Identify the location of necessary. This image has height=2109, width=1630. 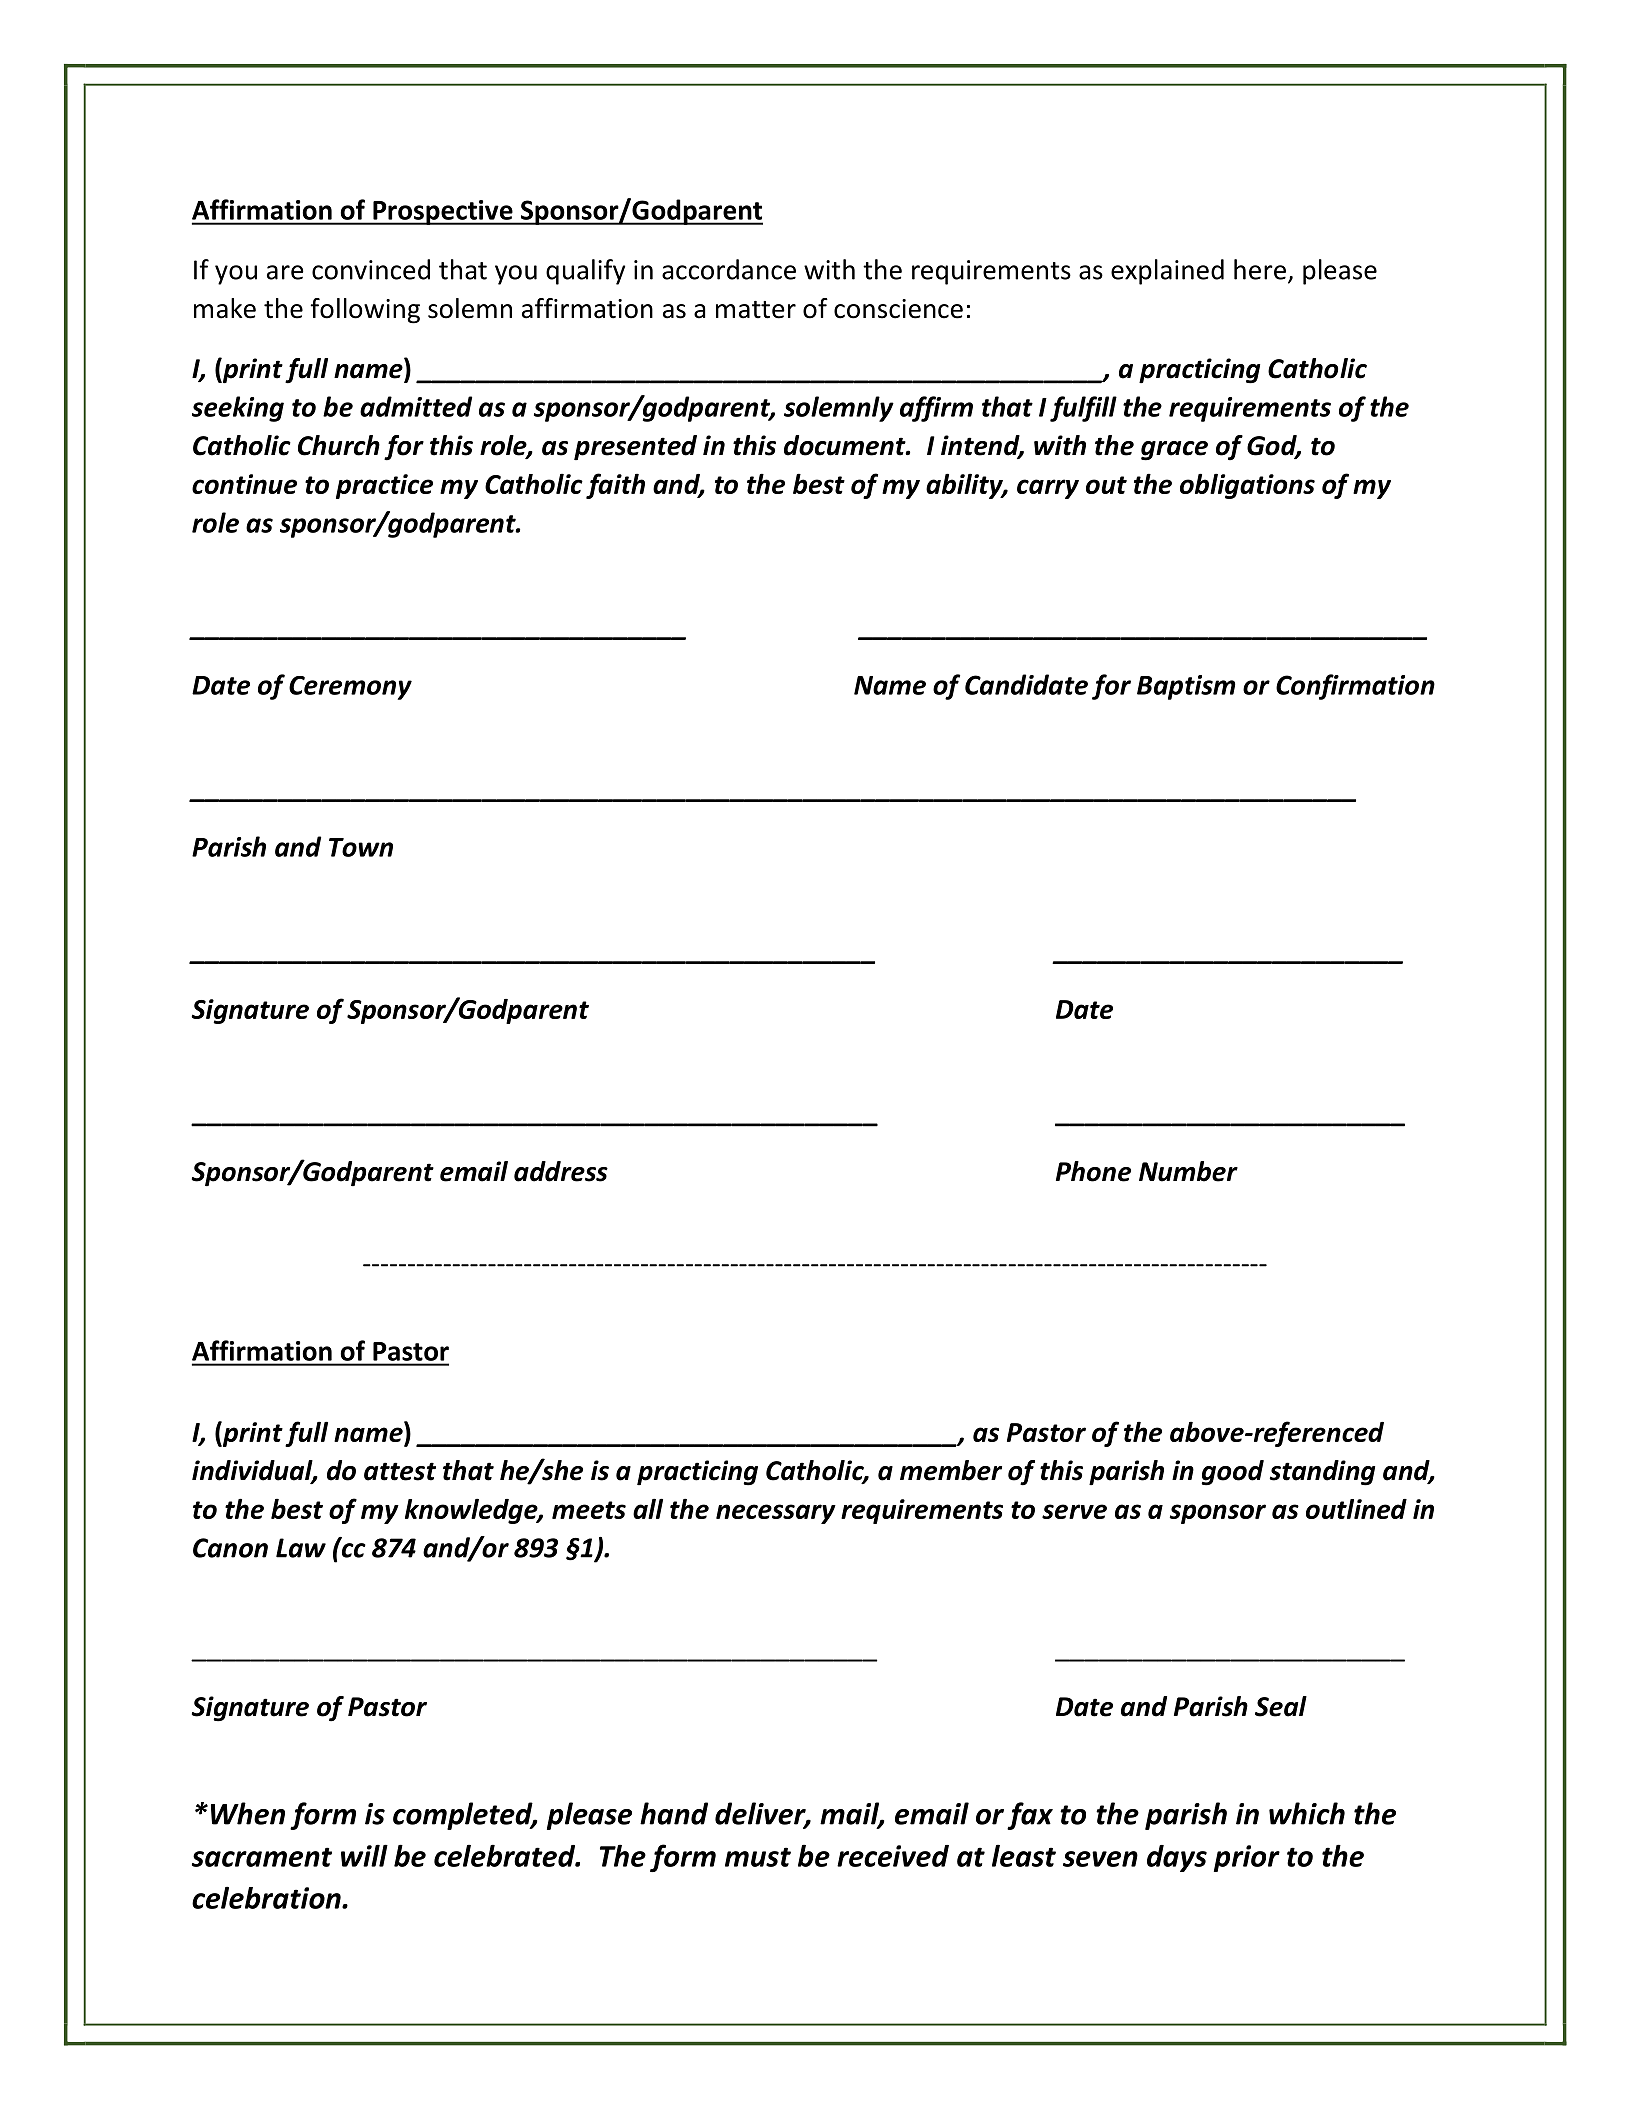
(776, 1514).
